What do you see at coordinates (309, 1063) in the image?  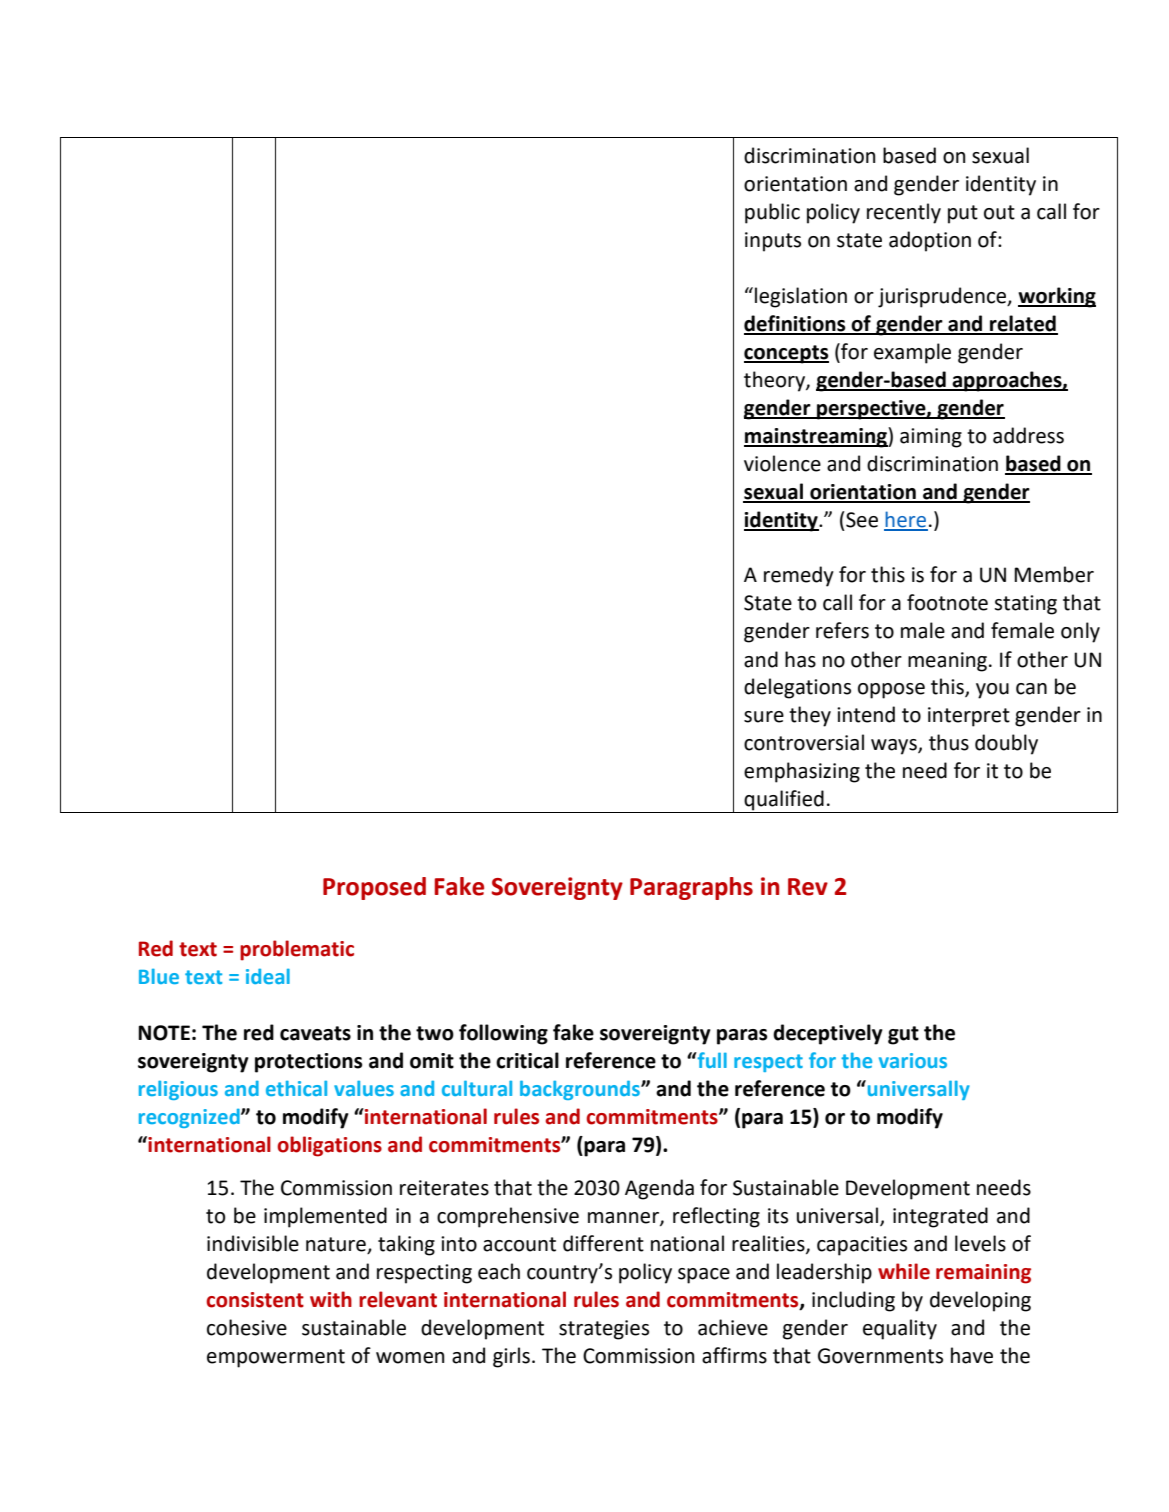 I see `protections` at bounding box center [309, 1063].
